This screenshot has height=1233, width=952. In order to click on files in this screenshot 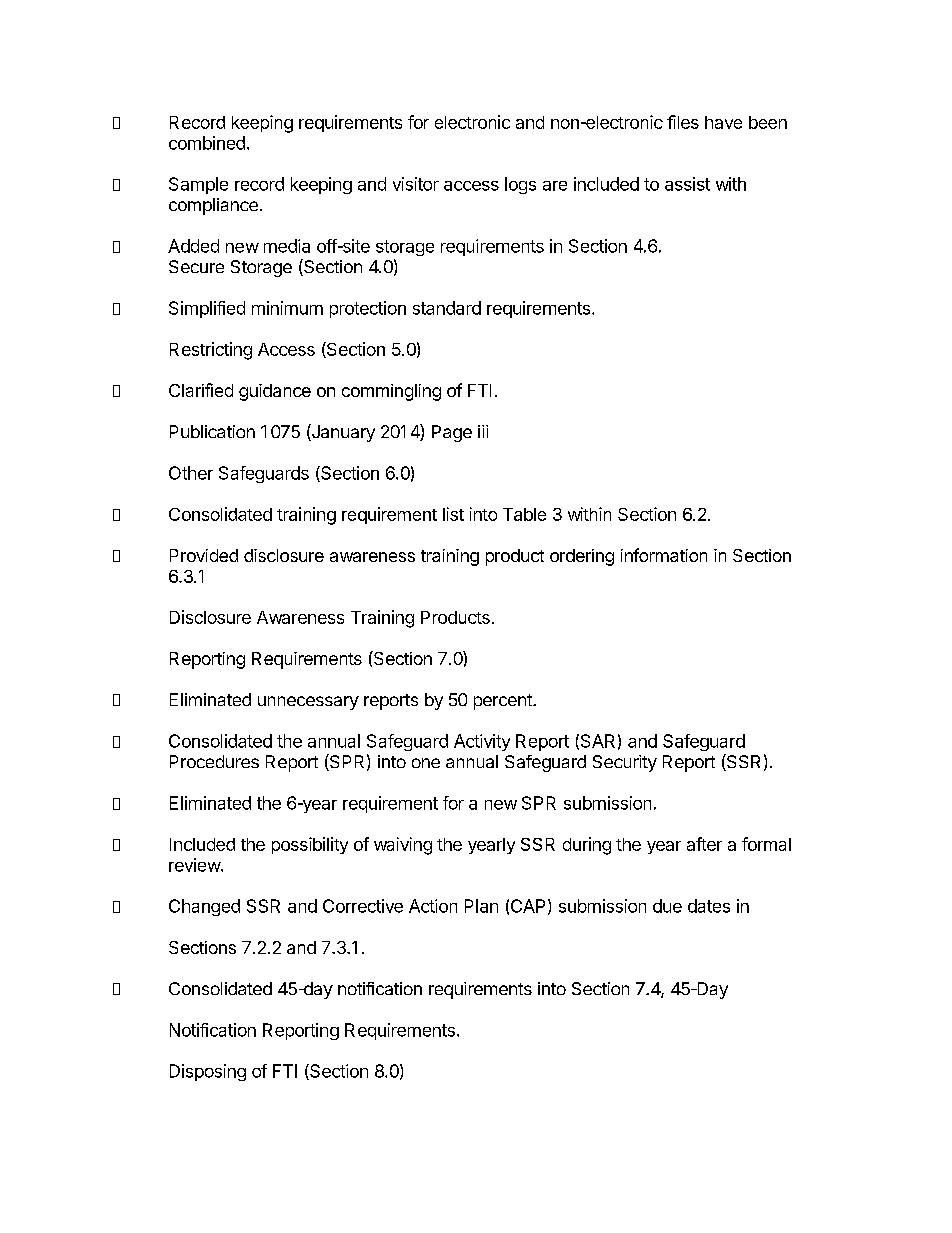, I will do `click(683, 122)`.
